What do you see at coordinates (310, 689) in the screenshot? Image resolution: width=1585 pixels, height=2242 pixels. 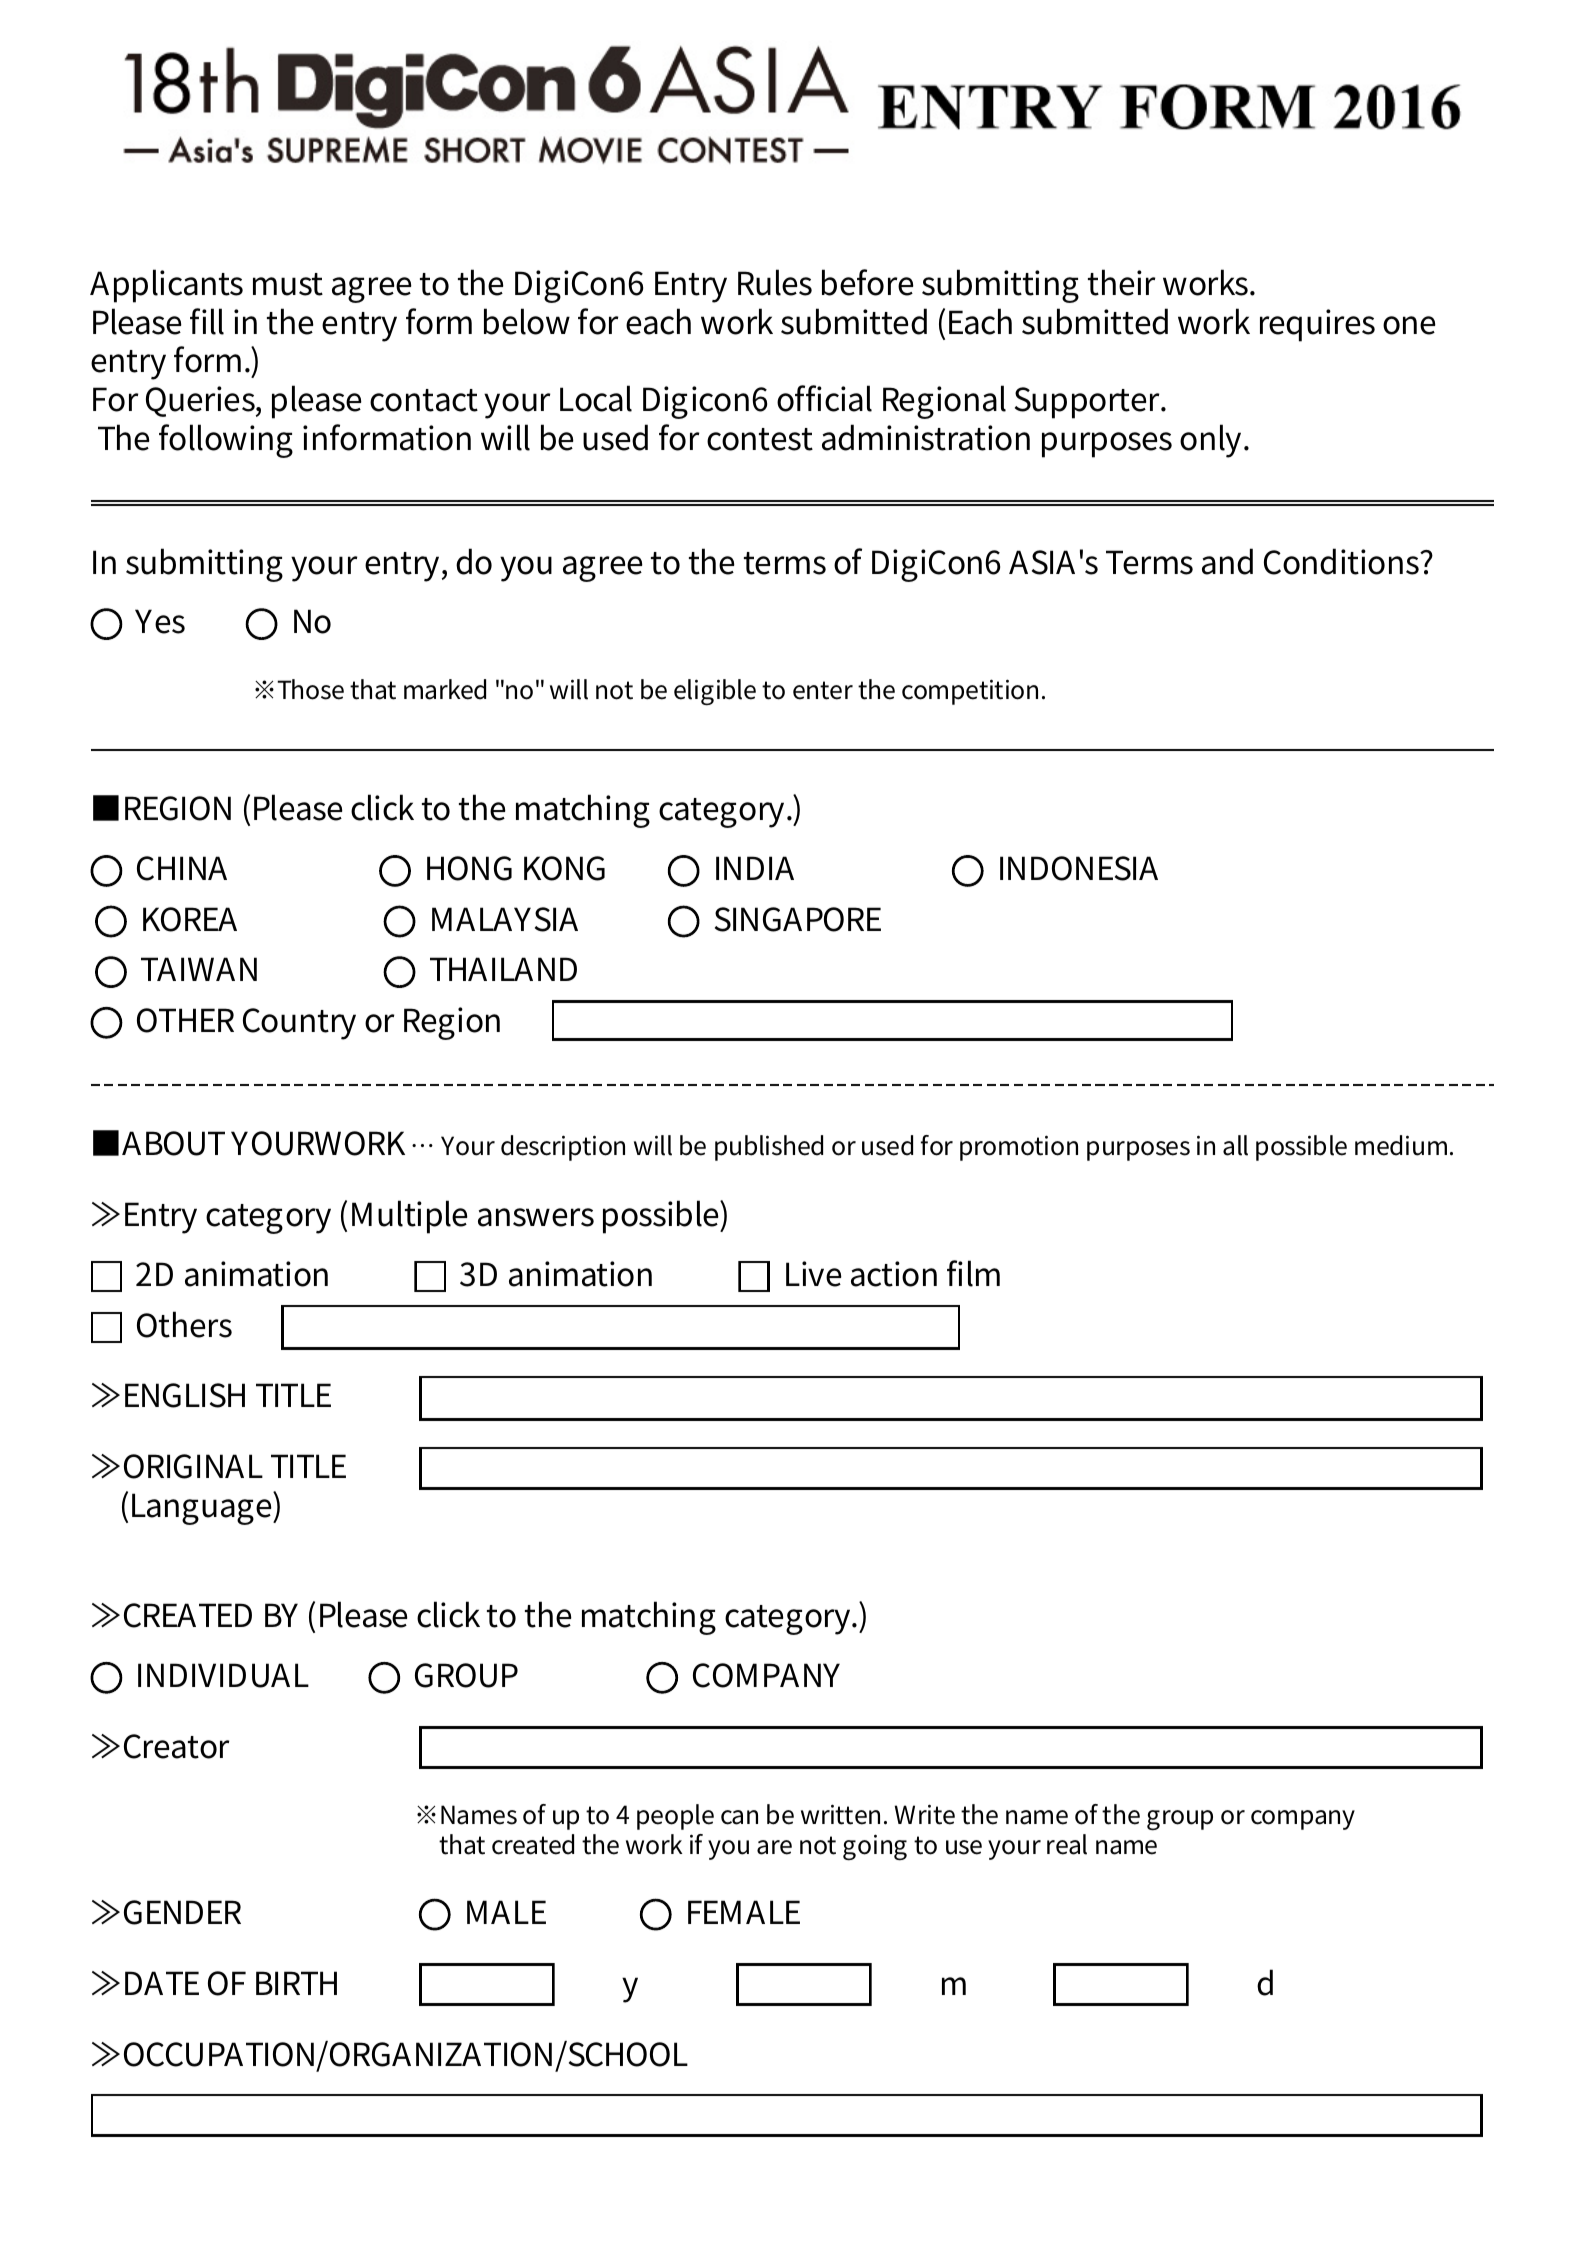 I see `Those` at bounding box center [310, 689].
